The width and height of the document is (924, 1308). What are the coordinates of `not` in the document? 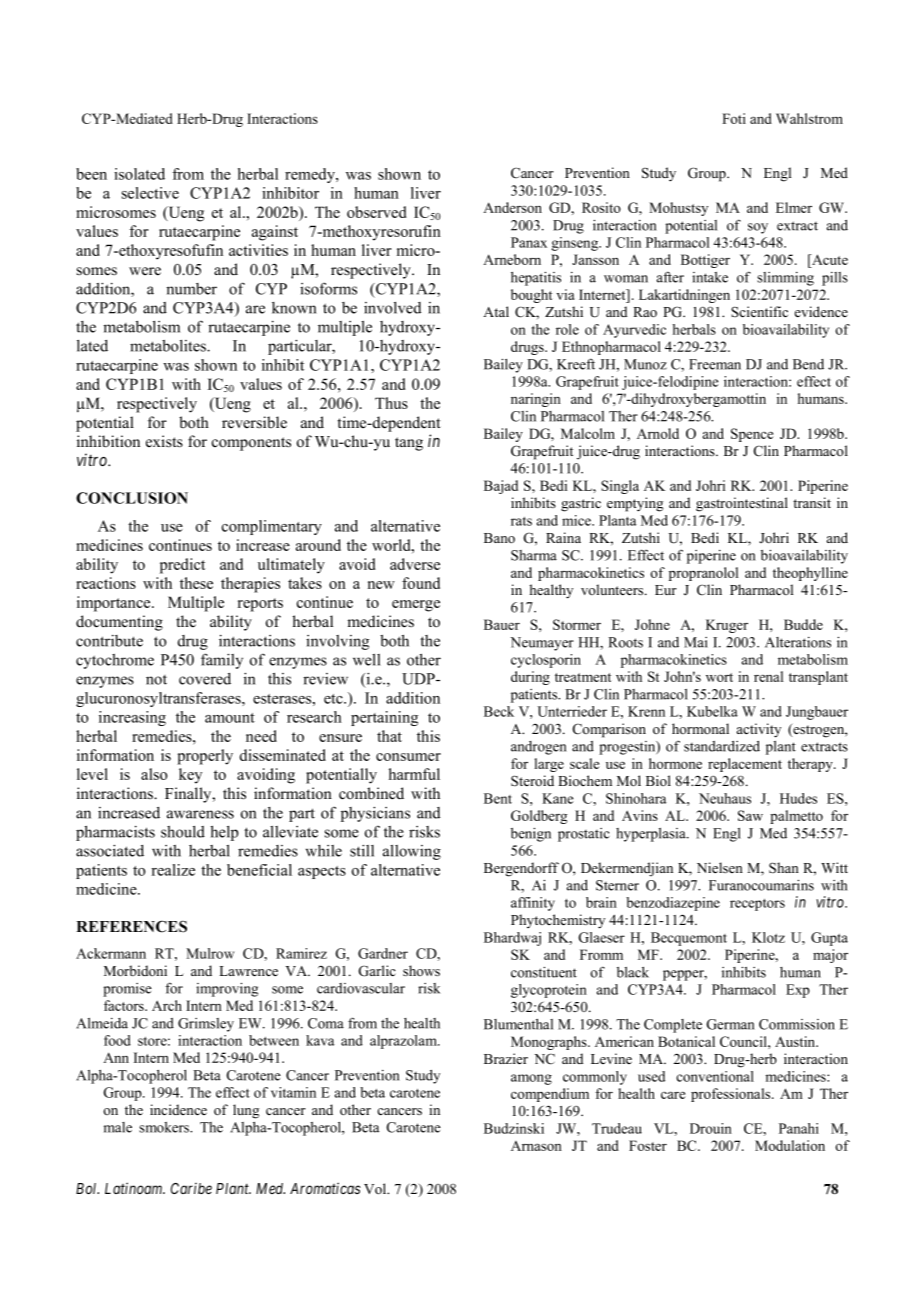 It's located at (156, 680).
